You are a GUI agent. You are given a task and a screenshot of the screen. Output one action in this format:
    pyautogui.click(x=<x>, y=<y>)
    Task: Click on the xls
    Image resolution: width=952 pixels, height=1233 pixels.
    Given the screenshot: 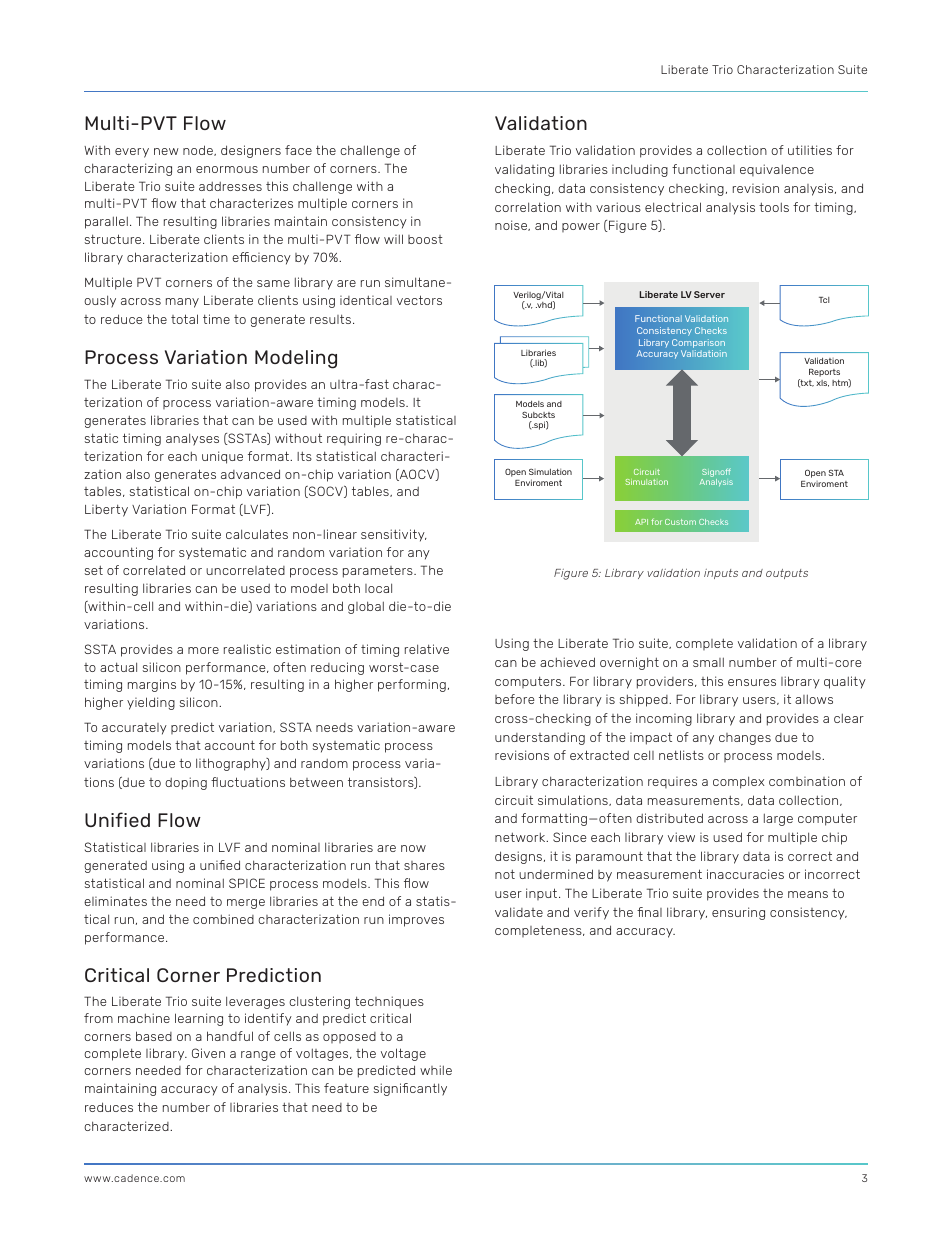 What is the action you would take?
    pyautogui.click(x=822, y=383)
